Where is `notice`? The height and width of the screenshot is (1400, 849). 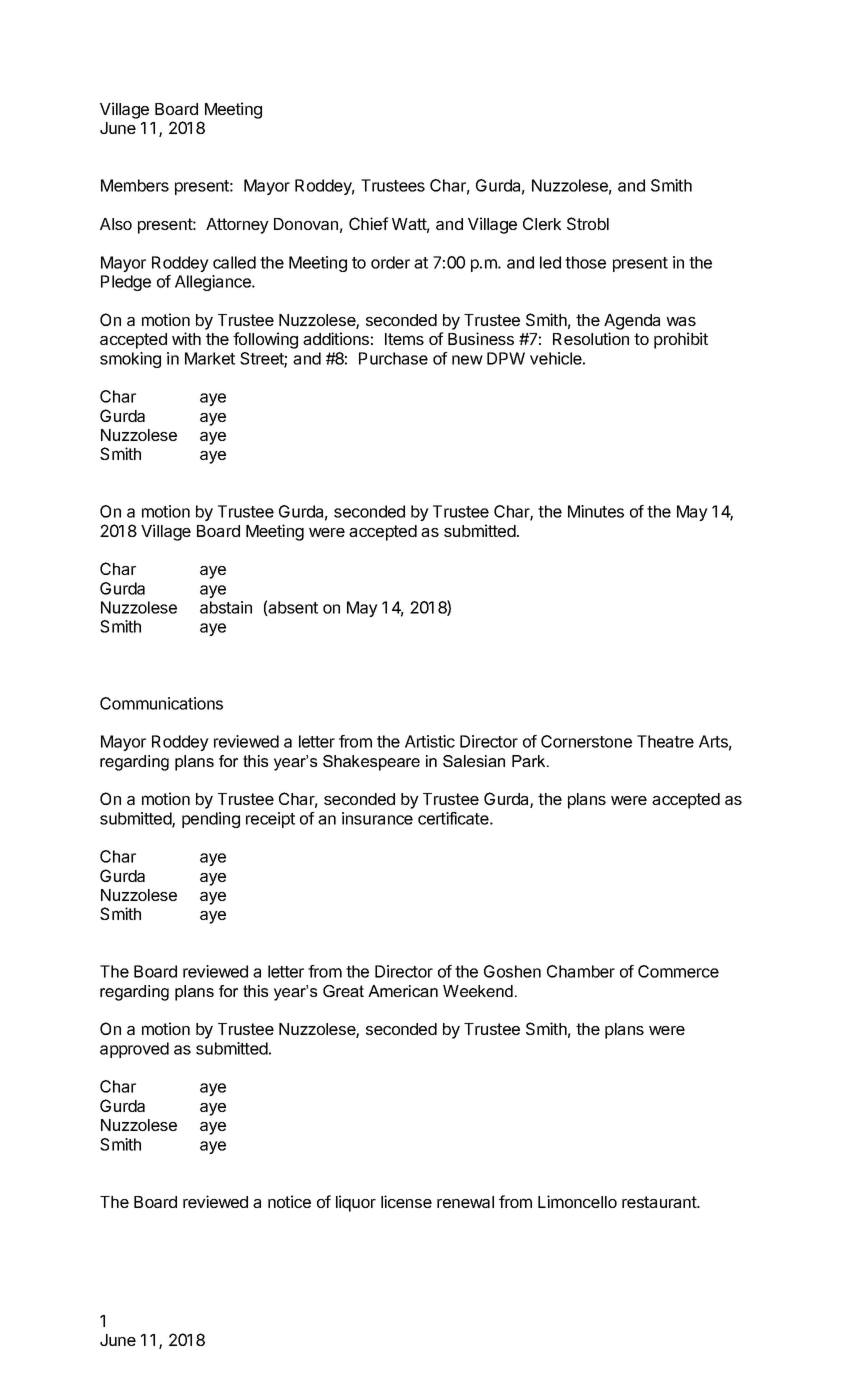 notice is located at coordinates (289, 1201).
